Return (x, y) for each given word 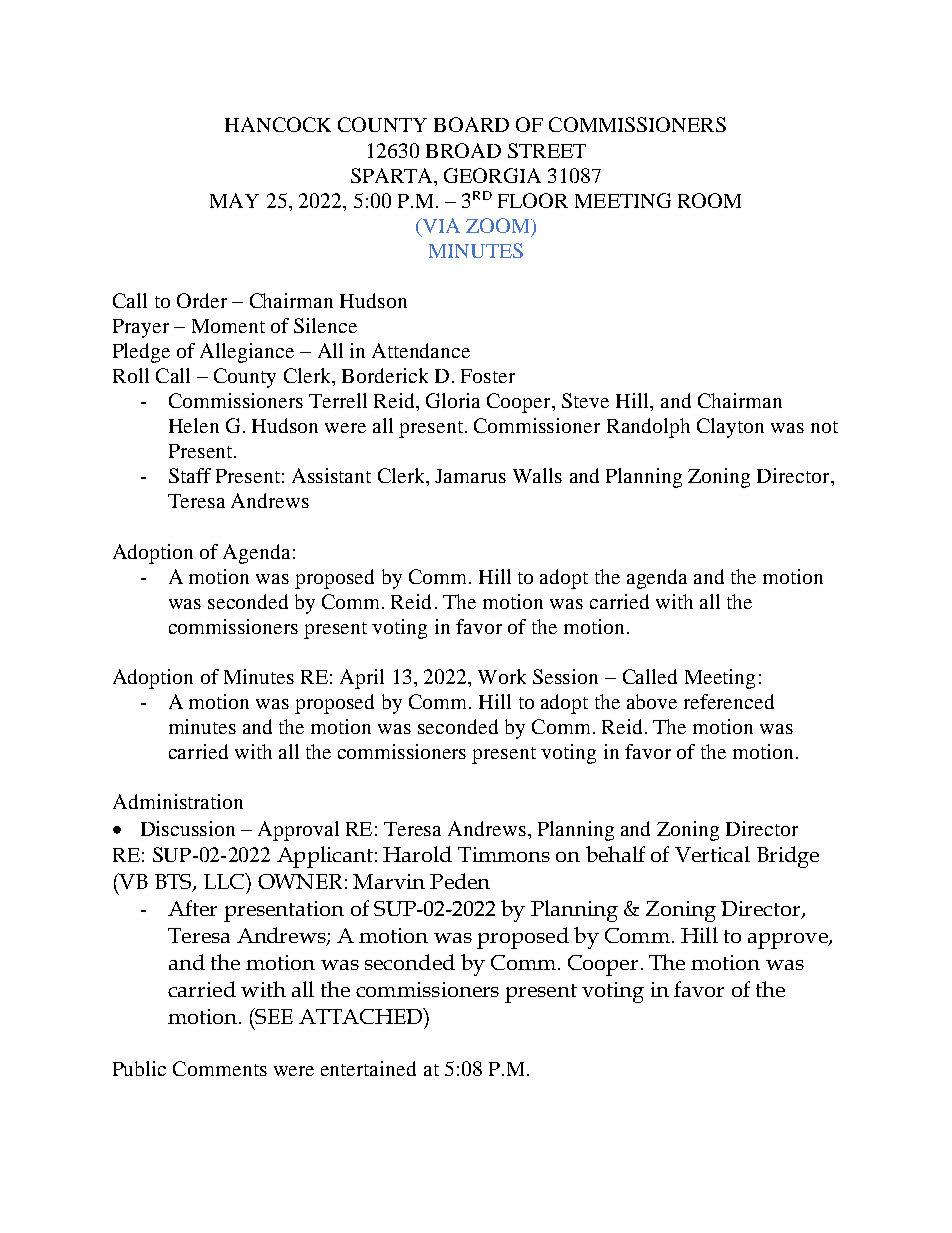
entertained (368, 1068)
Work (502, 676)
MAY (234, 200)
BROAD (463, 150)
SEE (273, 1016)
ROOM (709, 200)
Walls (537, 475)
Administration (178, 801)
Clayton (730, 428)
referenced (729, 701)
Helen (194, 425)
